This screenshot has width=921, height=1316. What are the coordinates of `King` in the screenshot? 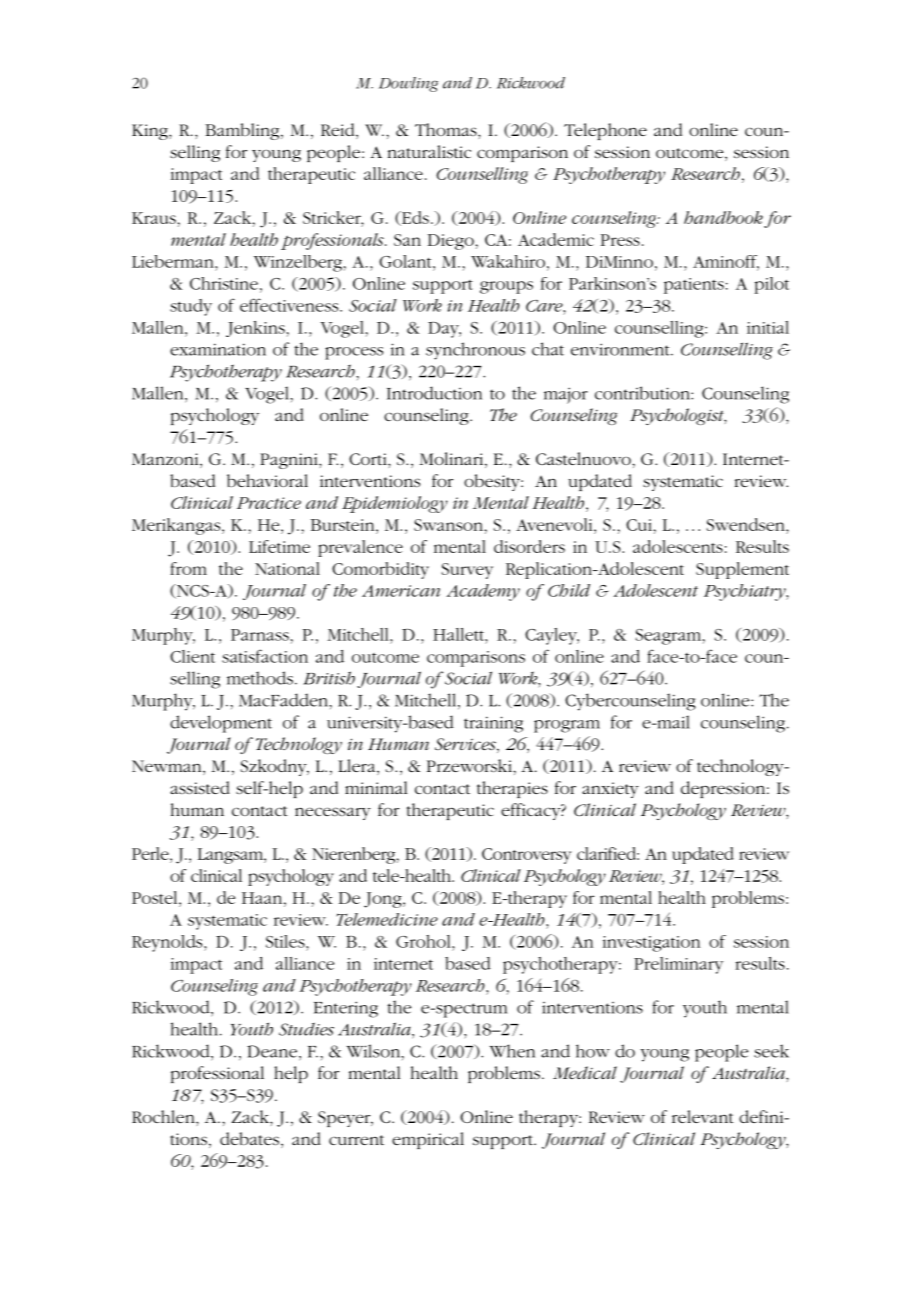 It's located at (151, 132).
